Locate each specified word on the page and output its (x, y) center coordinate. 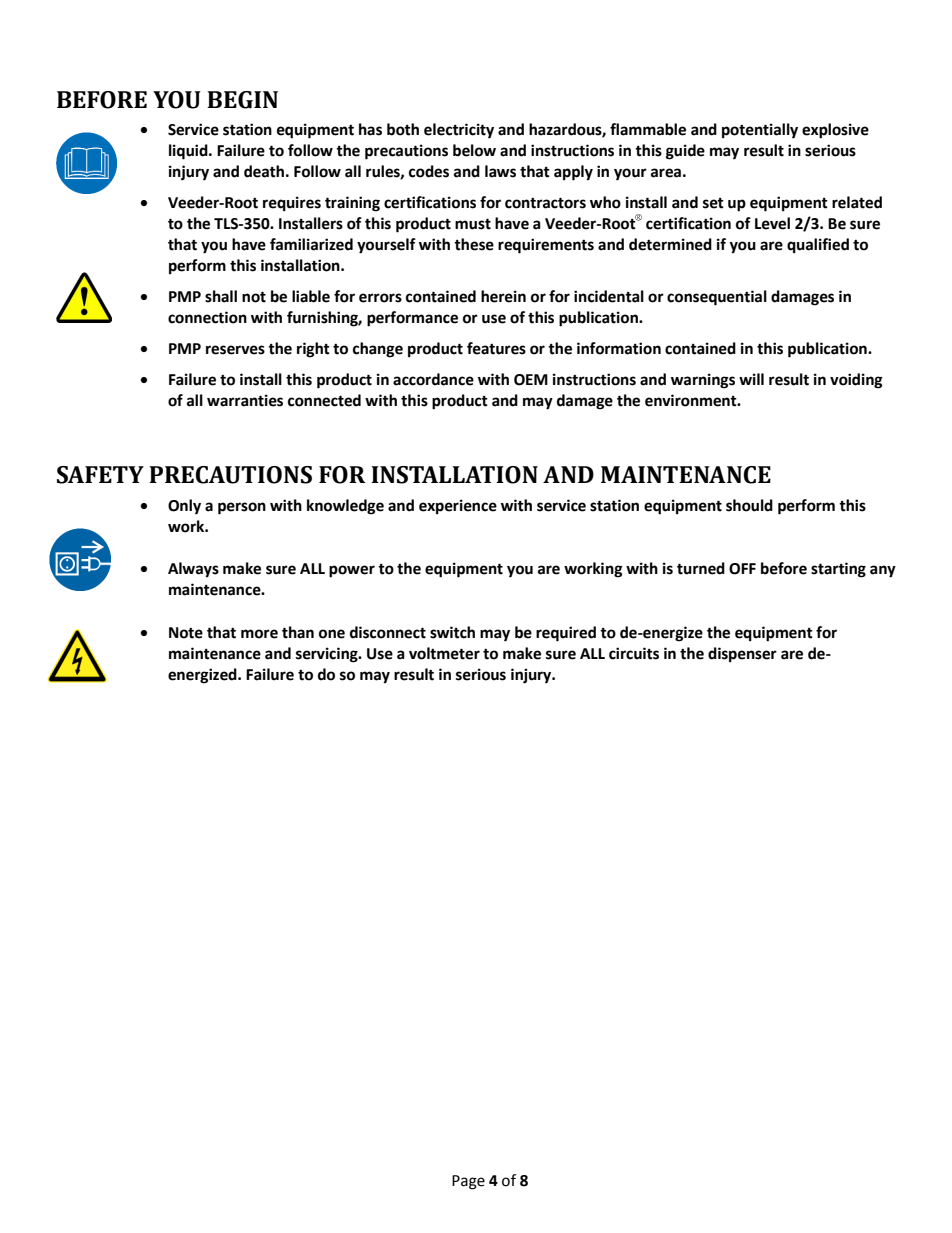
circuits (634, 653)
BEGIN (242, 100)
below (474, 150)
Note (186, 633)
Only (184, 507)
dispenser (742, 655)
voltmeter (444, 653)
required (566, 634)
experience (458, 507)
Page (468, 1182)
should (749, 505)
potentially (760, 131)
